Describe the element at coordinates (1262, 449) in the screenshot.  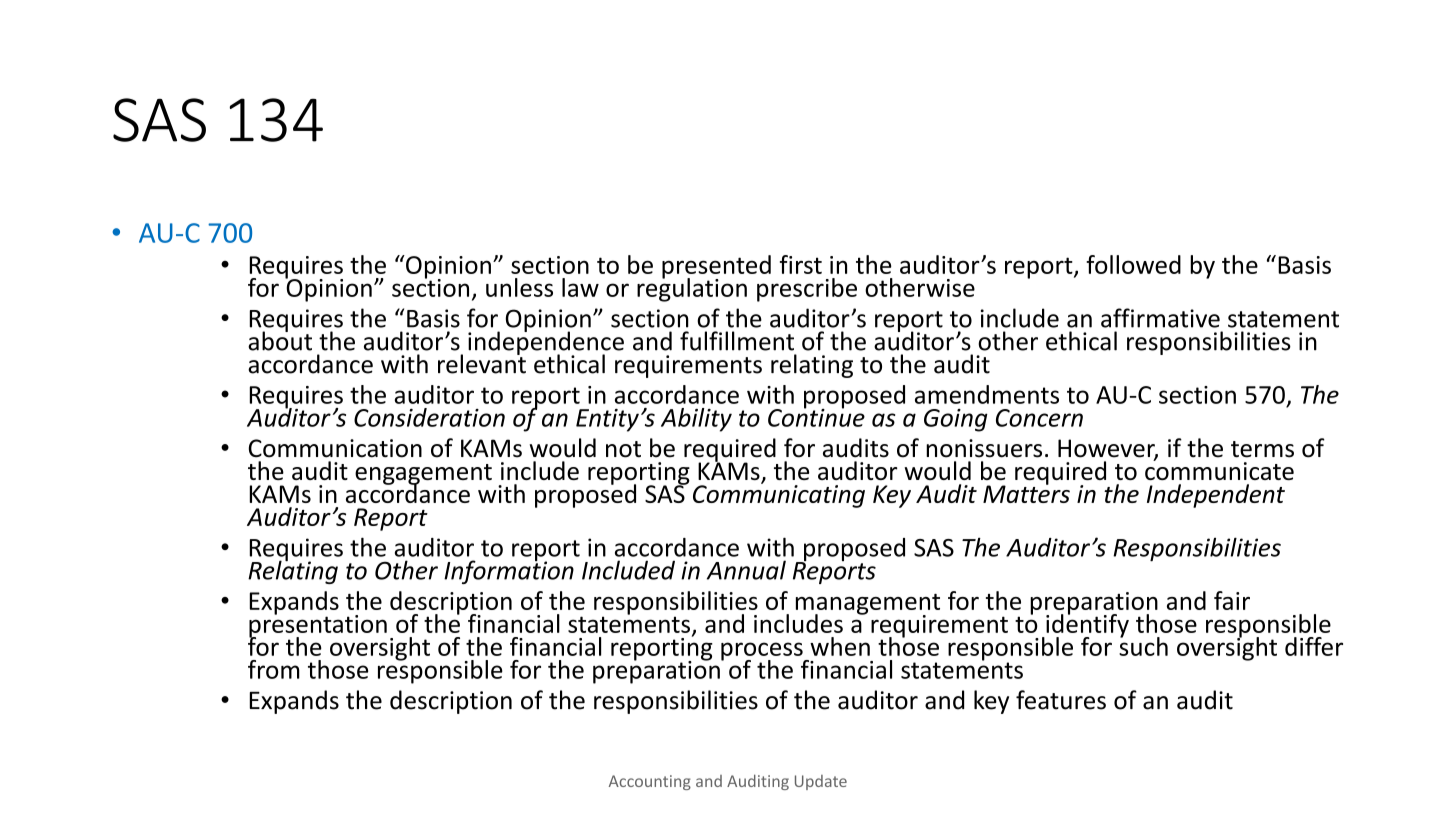
I see `terms` at that location.
